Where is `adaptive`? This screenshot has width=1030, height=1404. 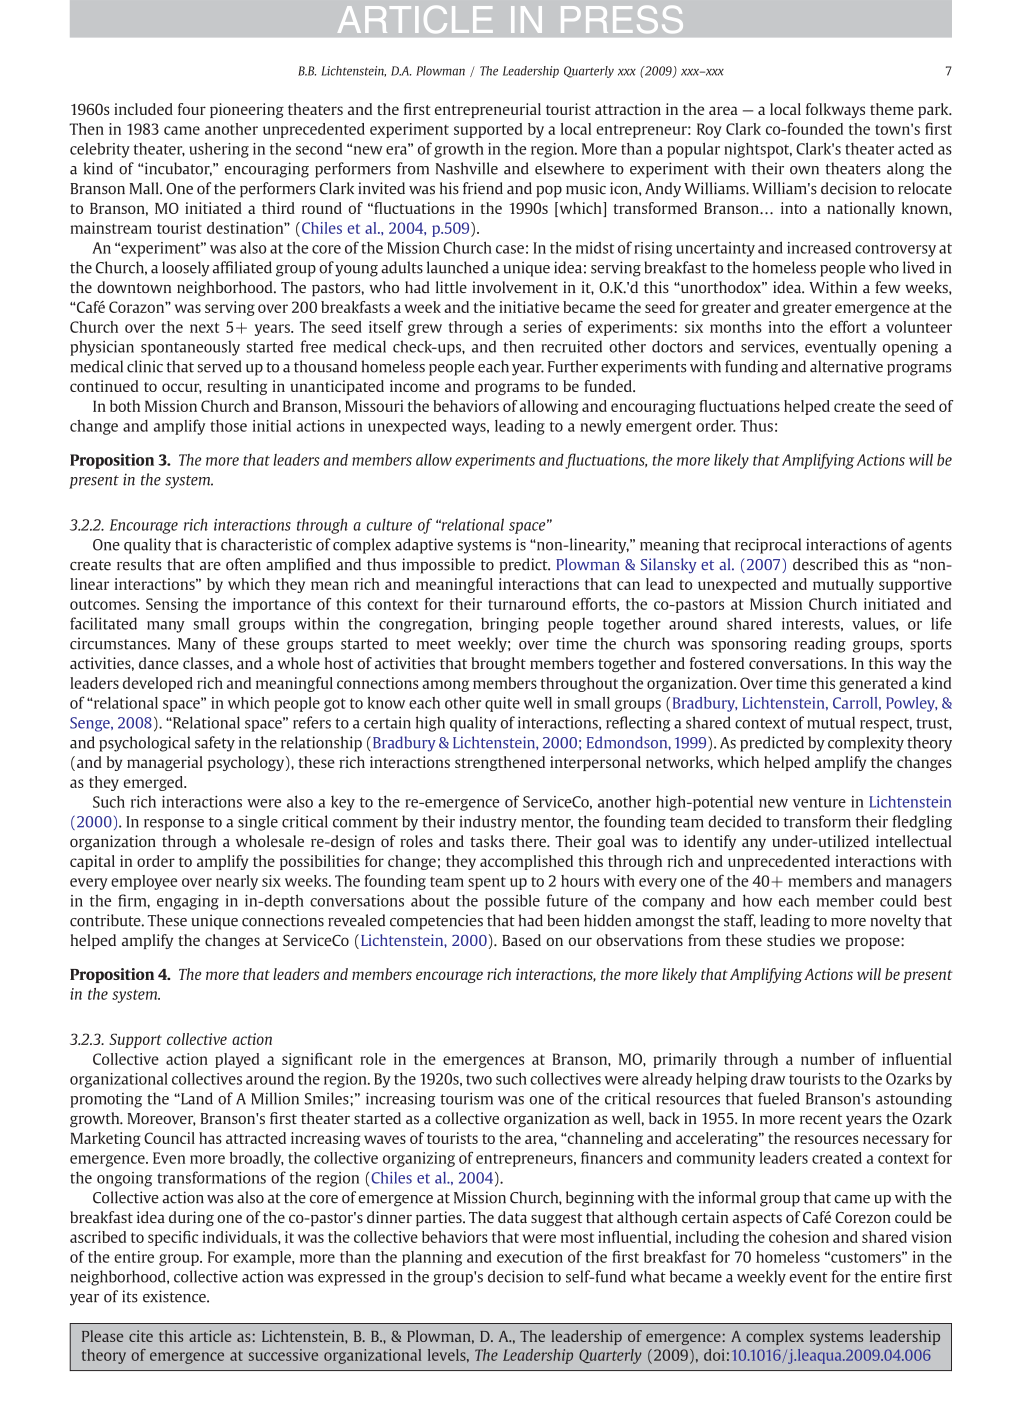 adaptive is located at coordinates (424, 546).
